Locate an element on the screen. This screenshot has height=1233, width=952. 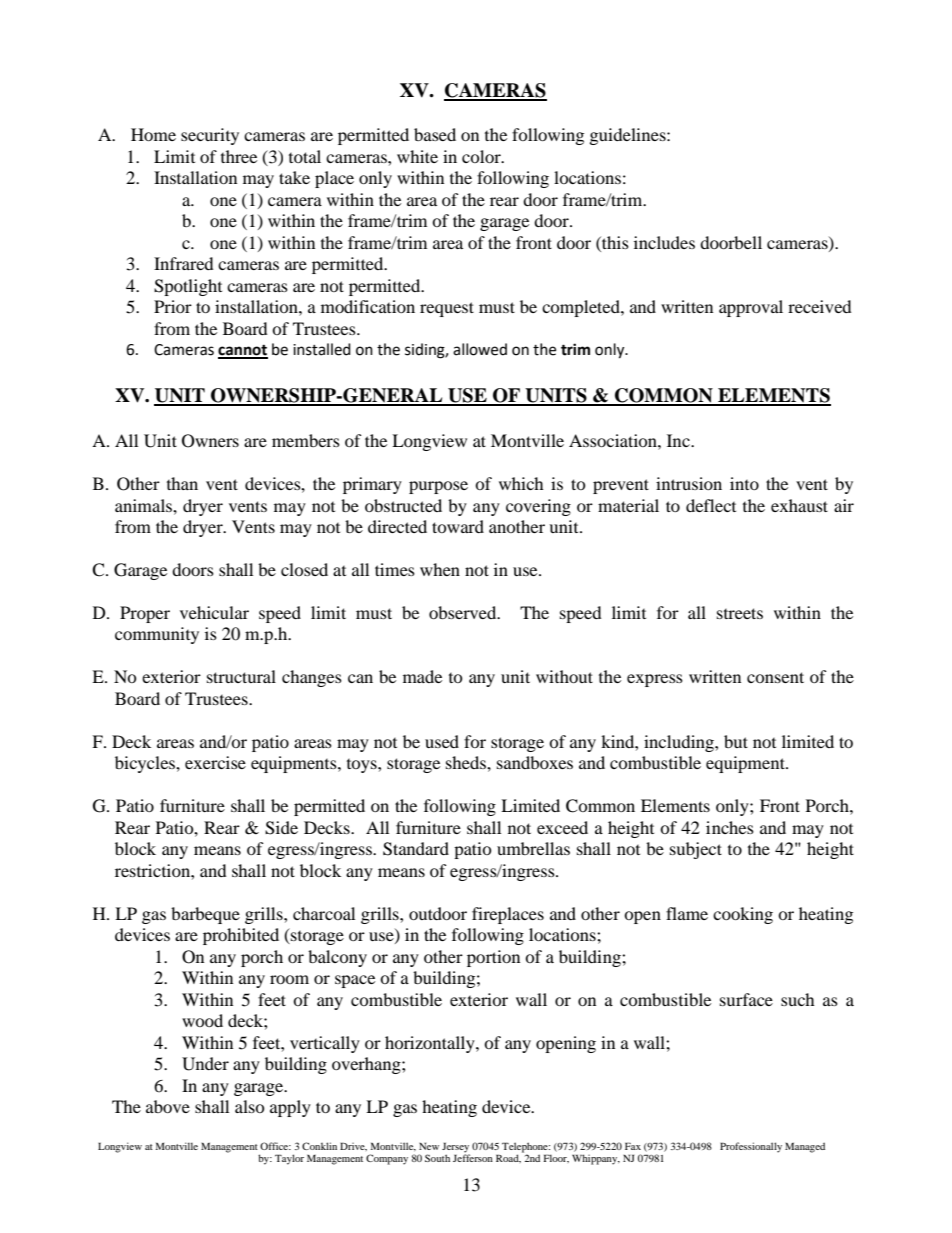
color is located at coordinates (482, 156).
